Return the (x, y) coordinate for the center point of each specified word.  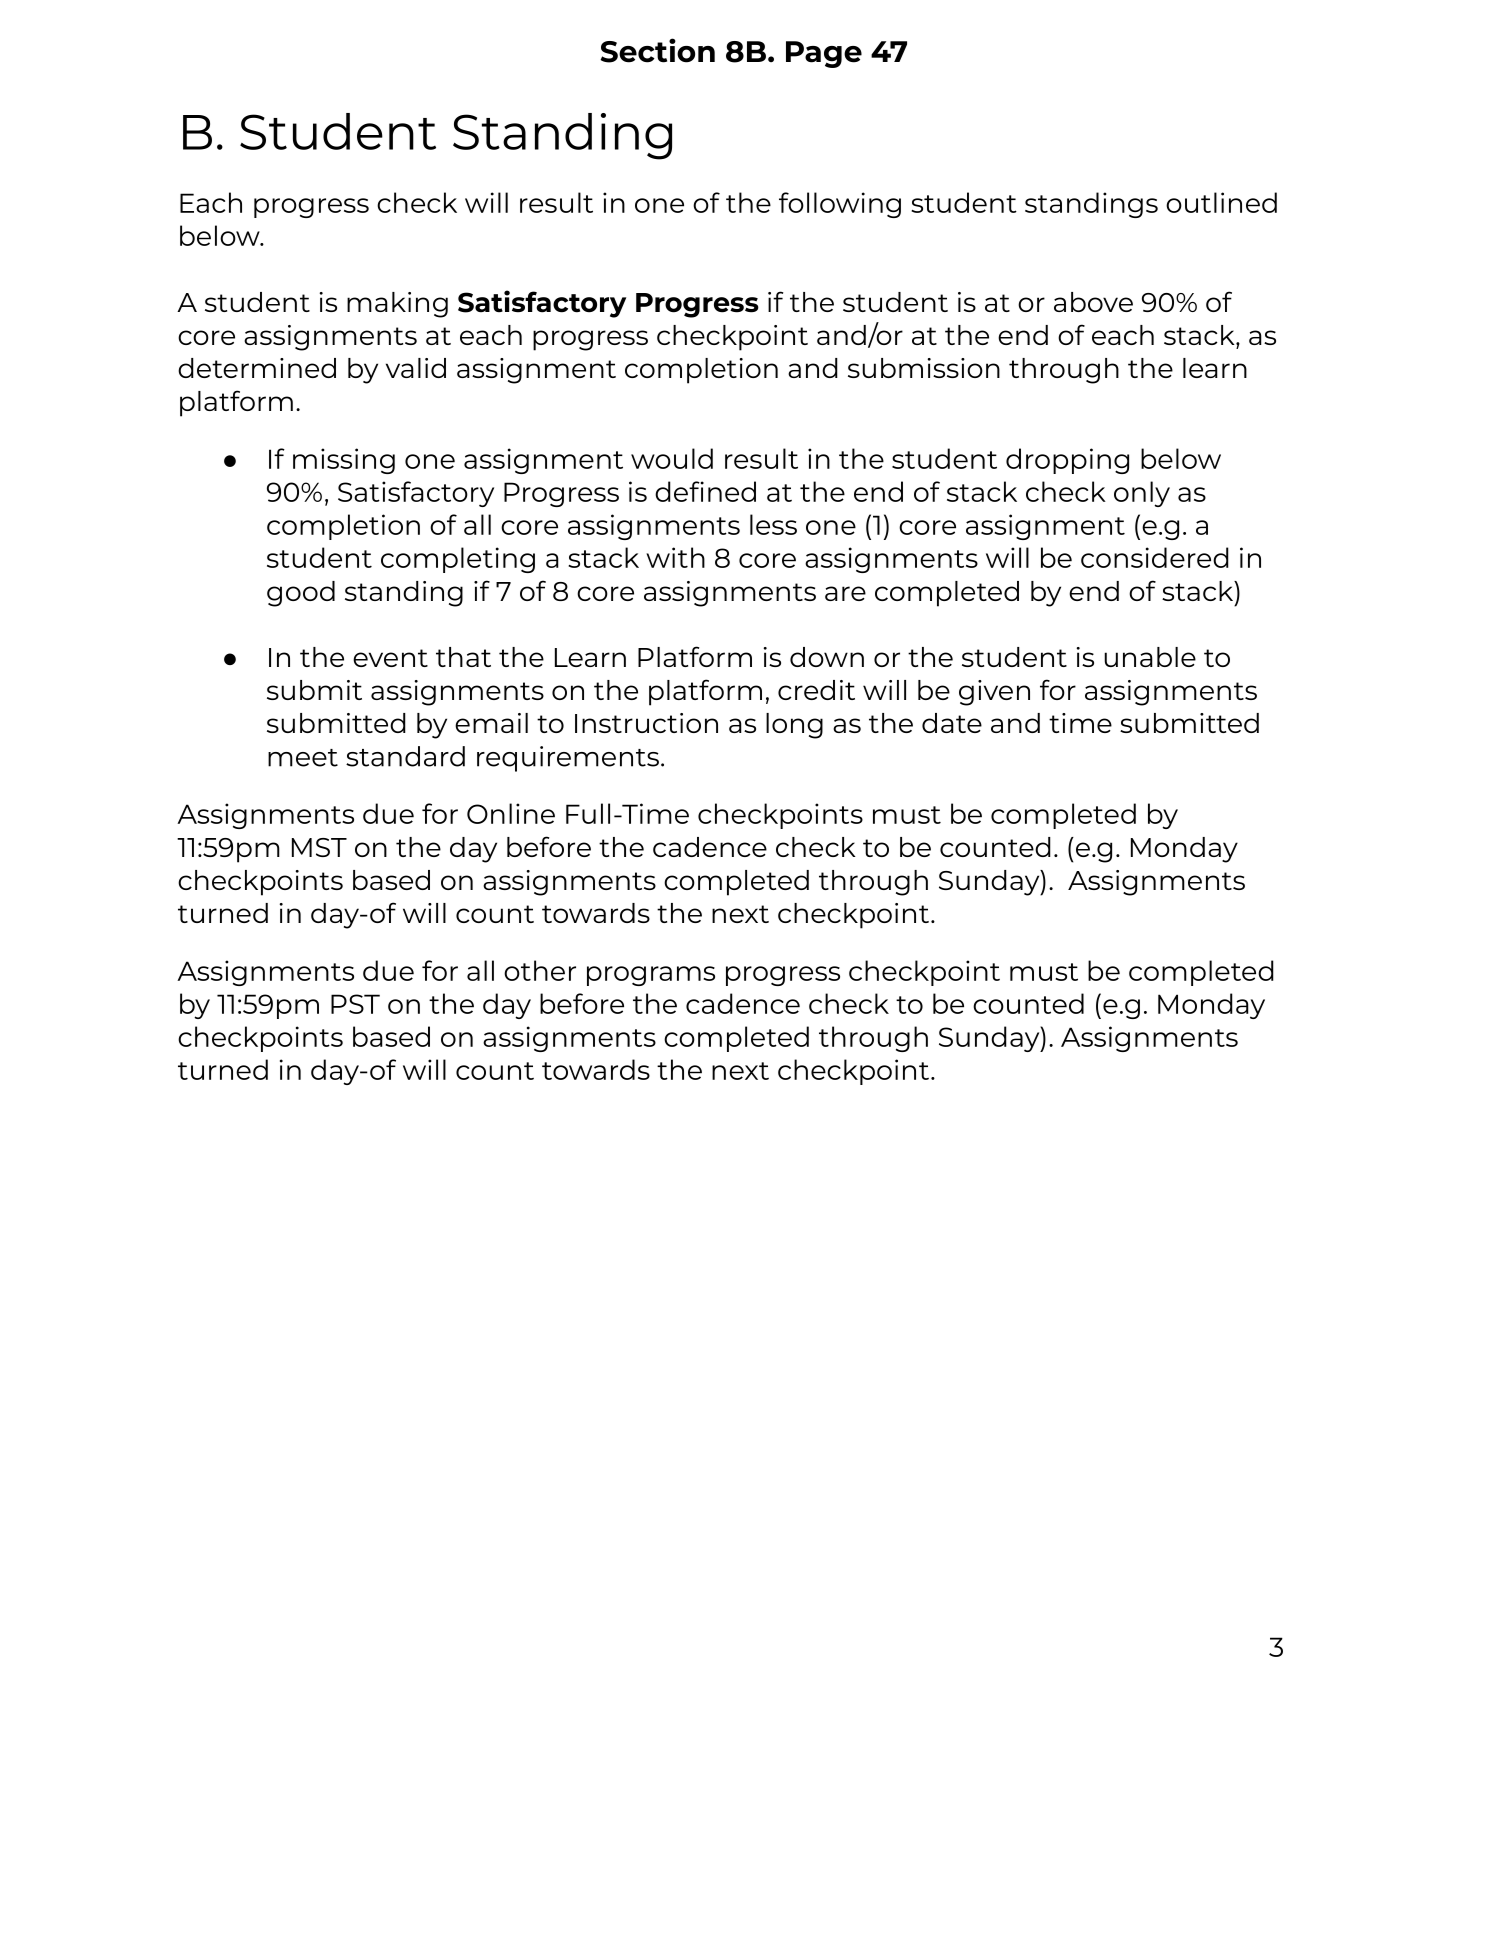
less (773, 524)
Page (824, 54)
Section (657, 50)
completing (458, 560)
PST (355, 1004)
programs (651, 976)
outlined (1221, 202)
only (1142, 494)
